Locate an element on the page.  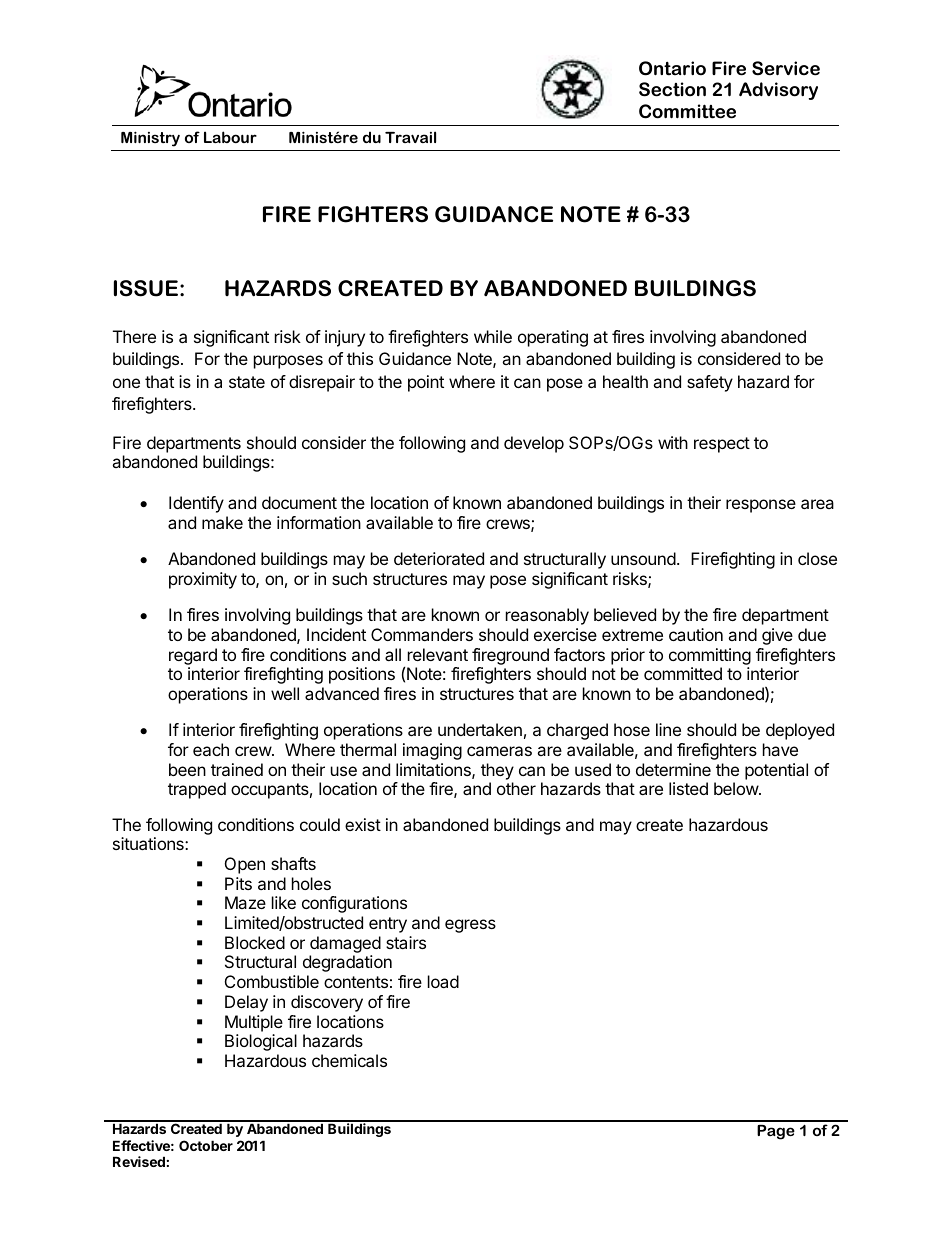
October is located at coordinates (206, 1145).
